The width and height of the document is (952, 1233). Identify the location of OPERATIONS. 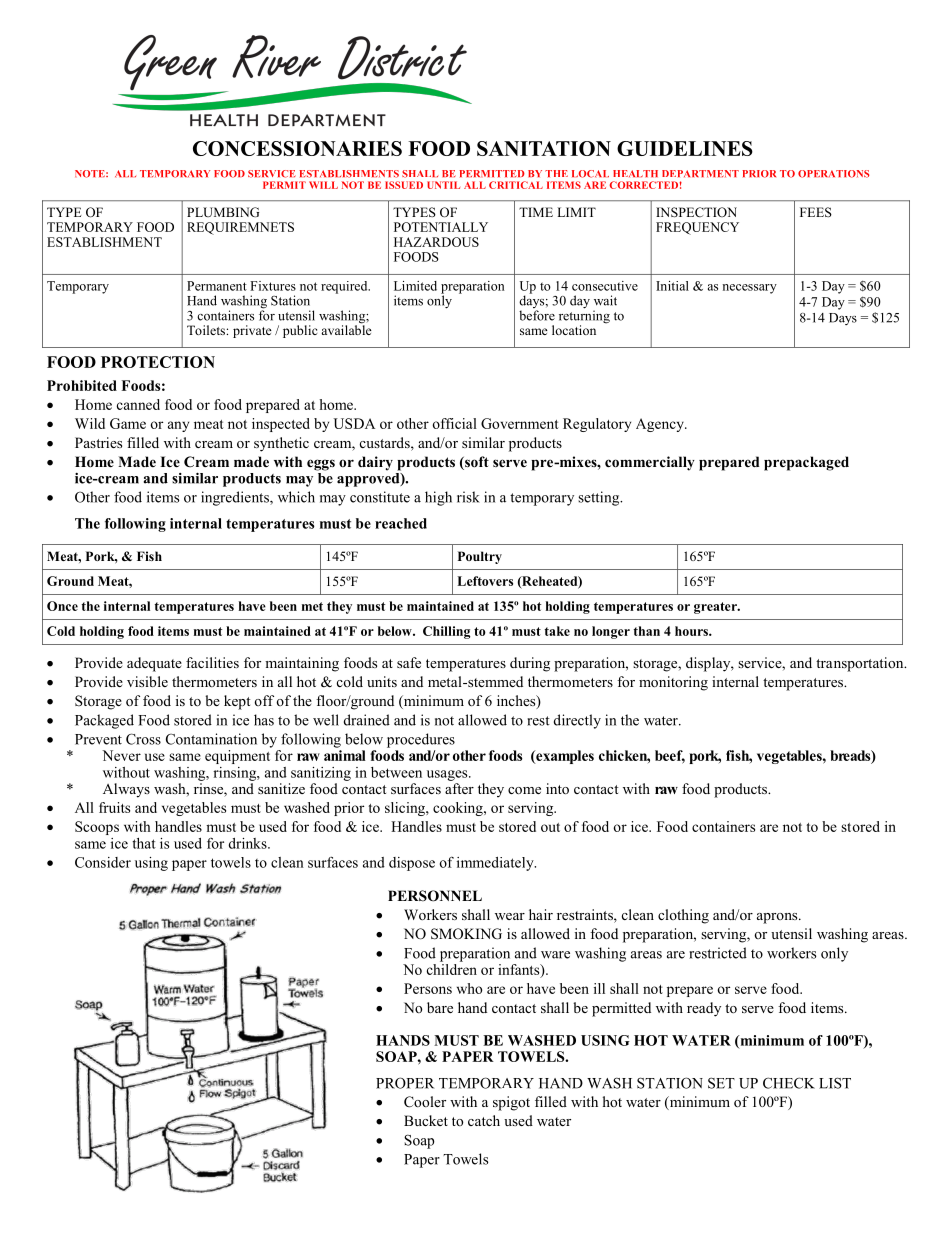
(833, 174).
